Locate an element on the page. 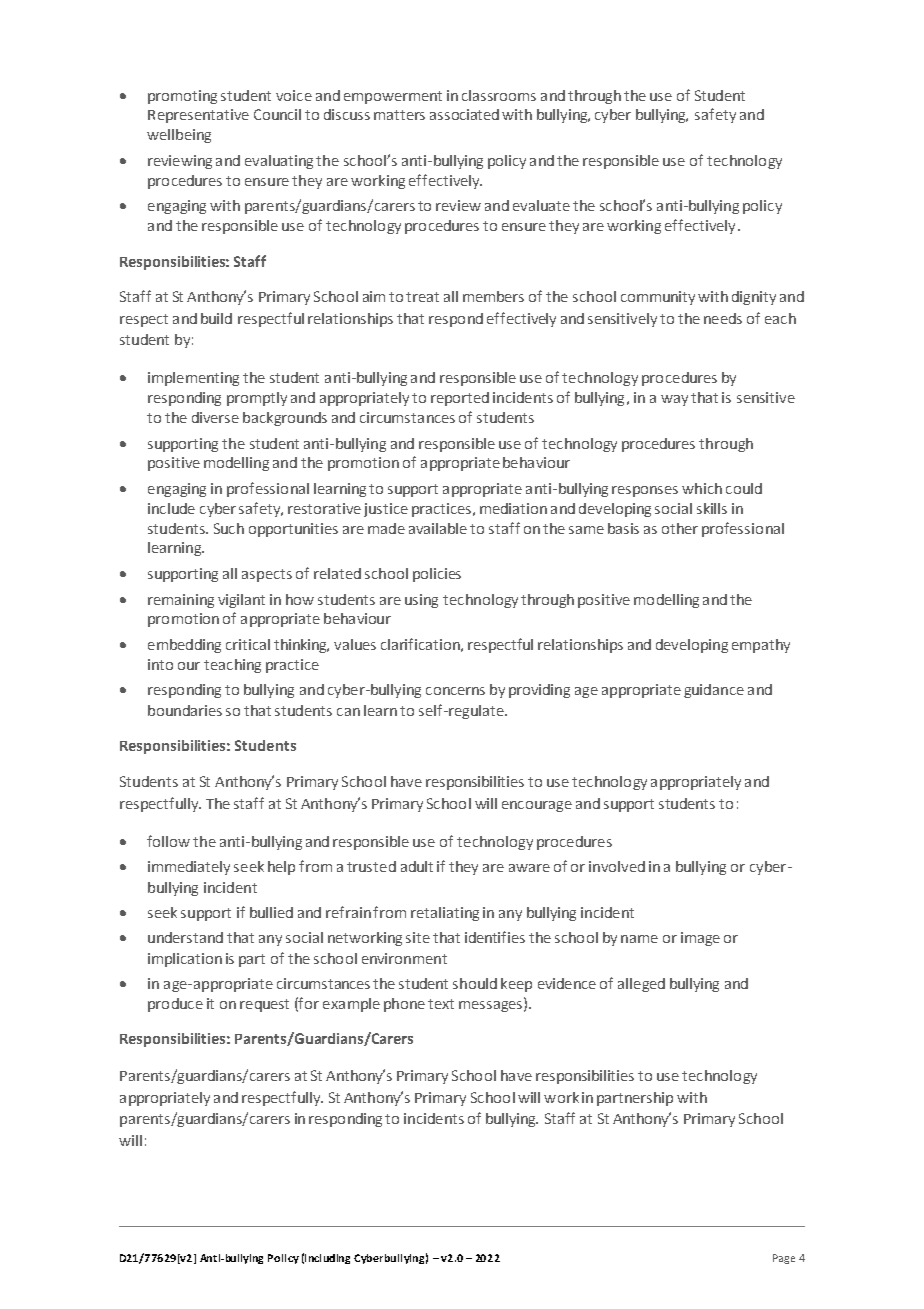  implication is located at coordinates (185, 960).
